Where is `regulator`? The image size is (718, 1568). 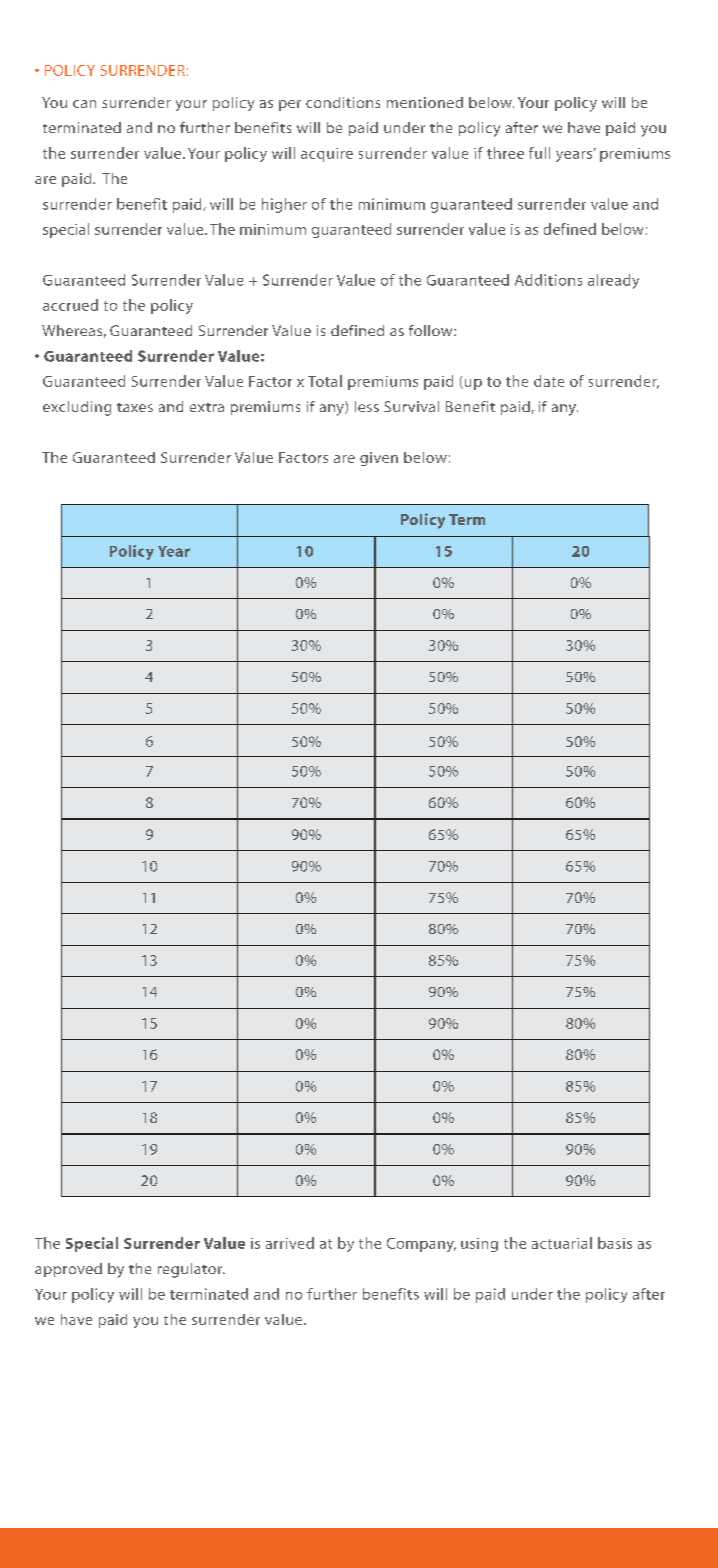
regulator is located at coordinates (191, 1270).
